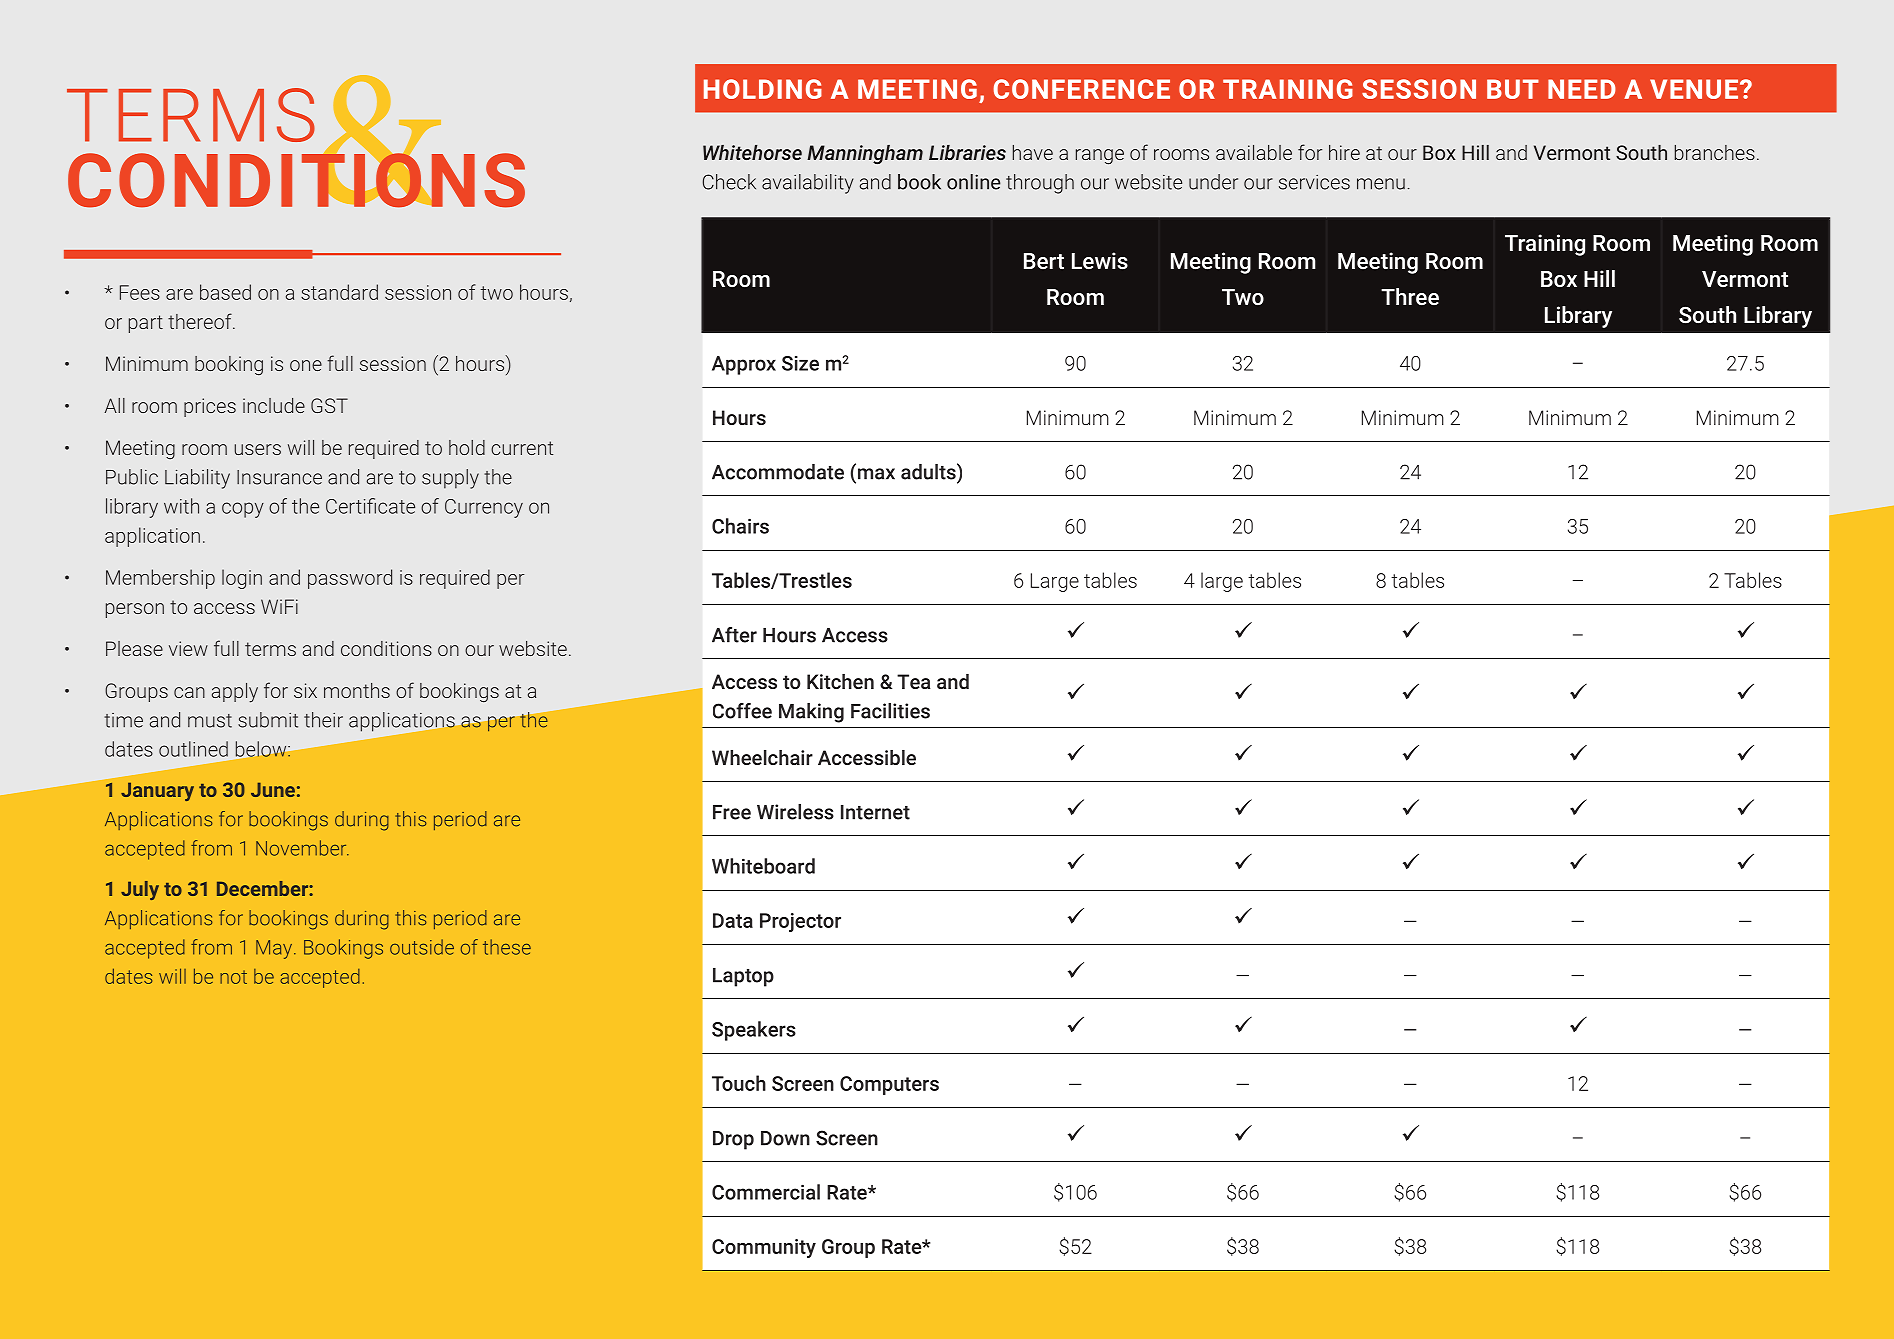 The image size is (1894, 1339). I want to click on Check, so click(729, 182).
